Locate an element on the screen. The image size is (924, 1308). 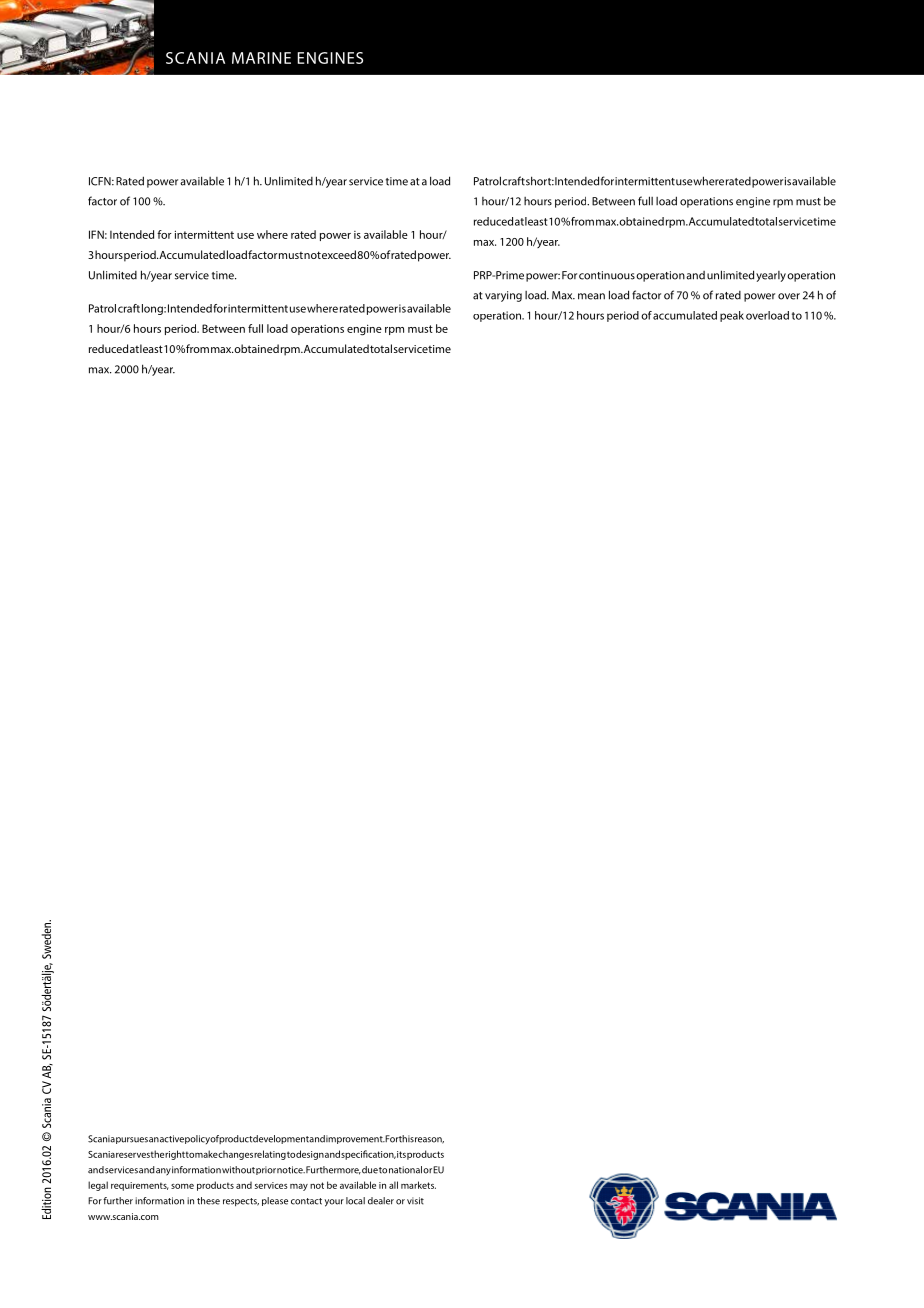
mean is located at coordinates (591, 296).
